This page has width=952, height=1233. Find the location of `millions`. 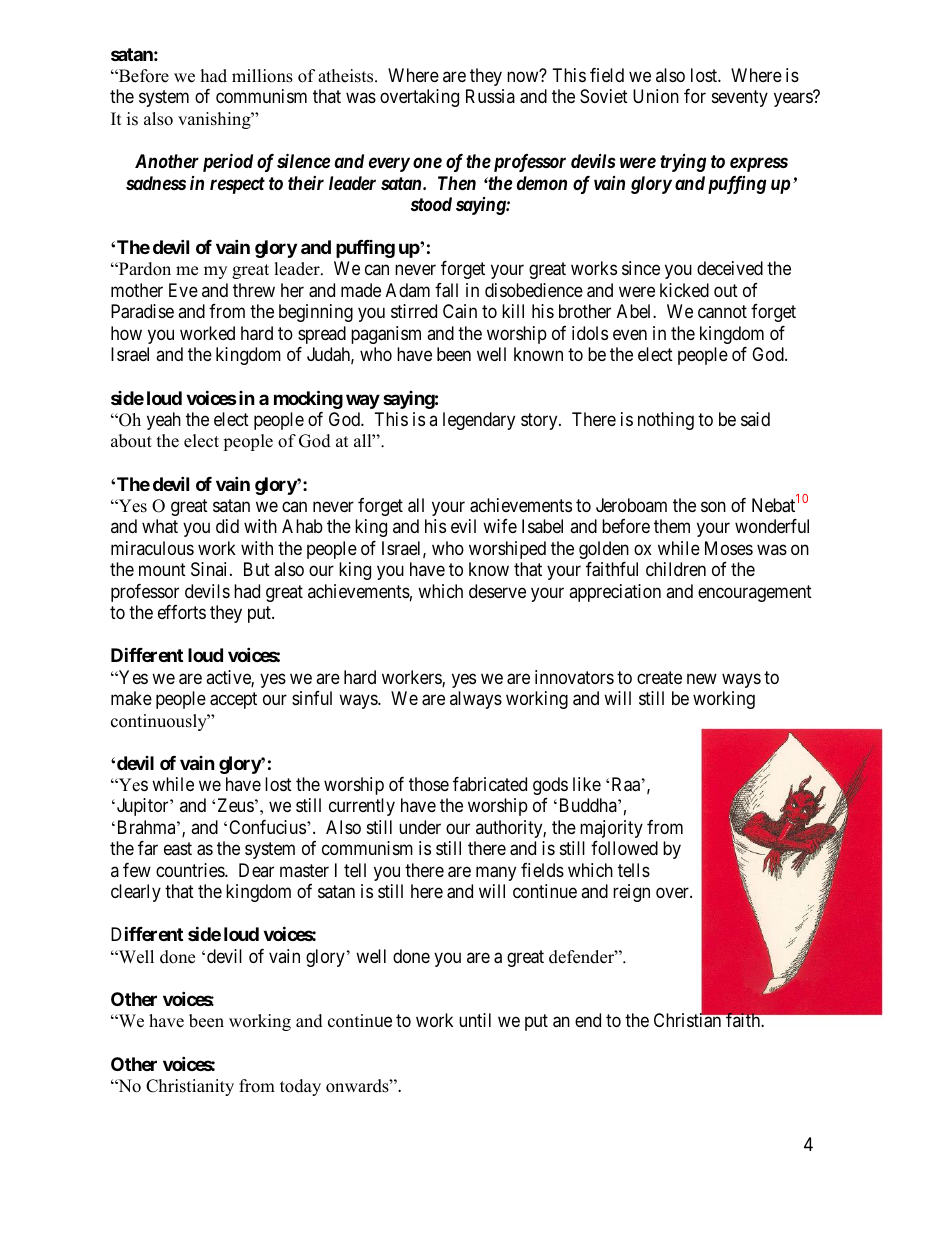

millions is located at coordinates (262, 76).
